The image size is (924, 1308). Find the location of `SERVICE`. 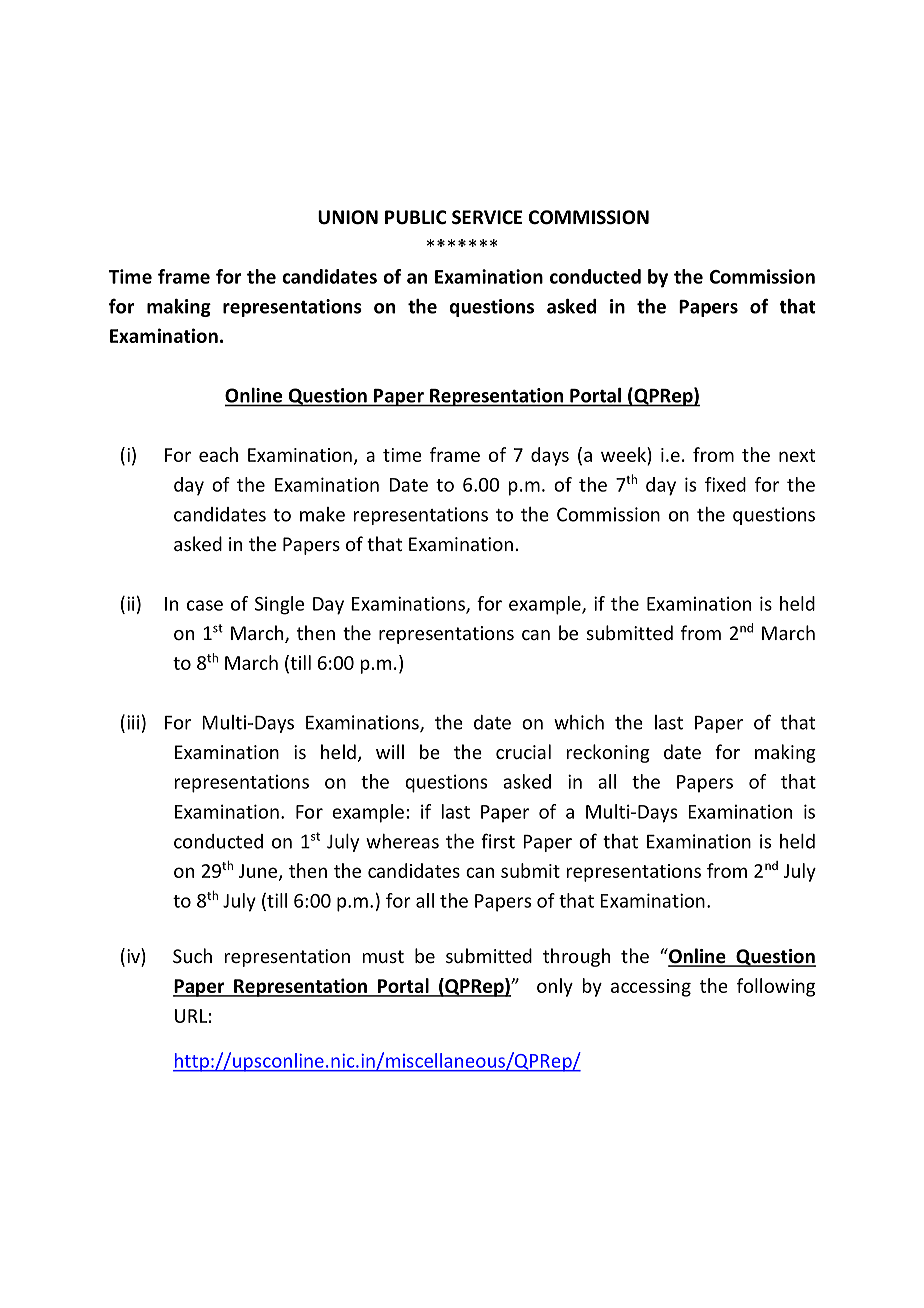

SERVICE is located at coordinates (487, 217).
